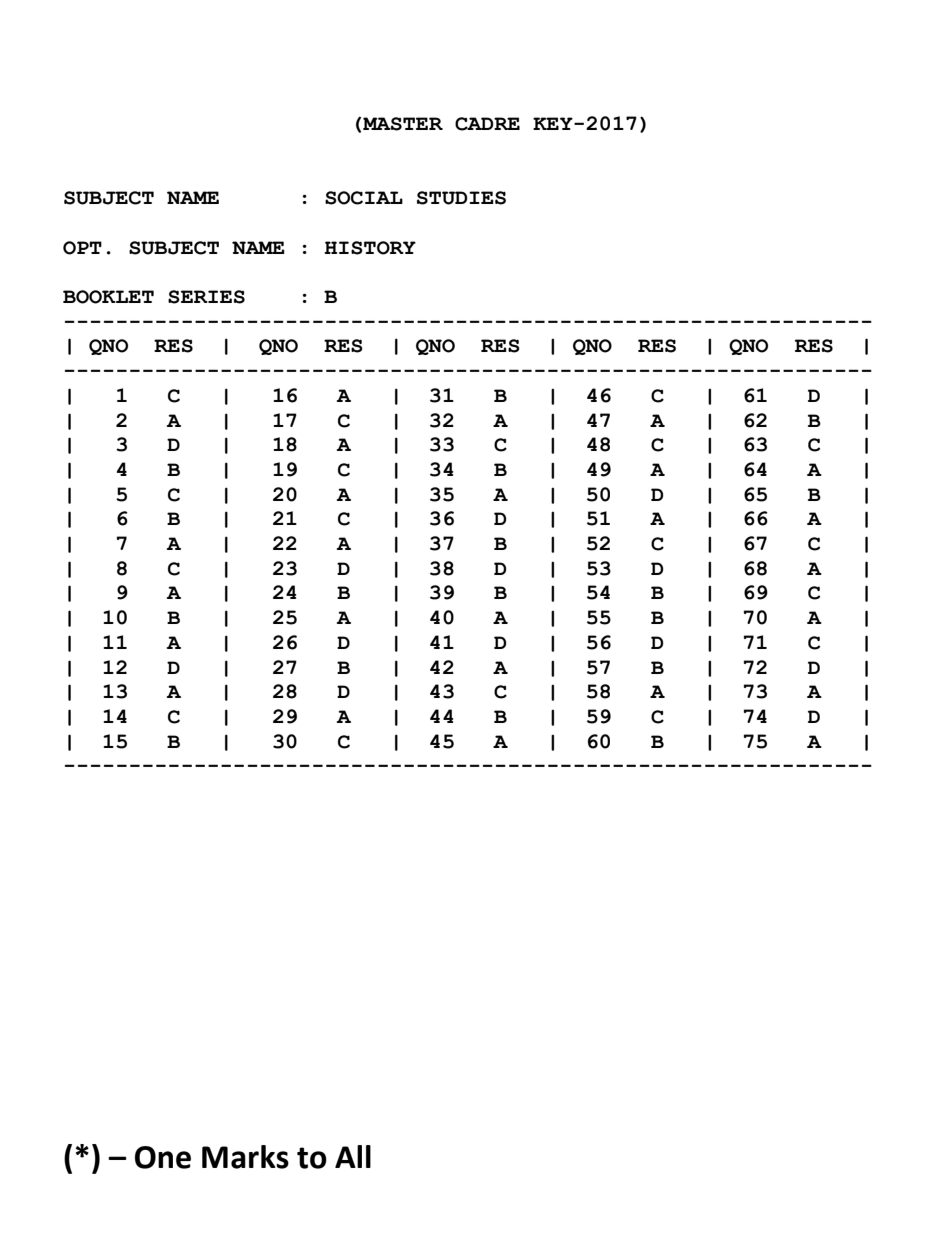 The height and width of the screenshot is (1233, 952). What do you see at coordinates (245, 1157) in the screenshot?
I see `Marks` at bounding box center [245, 1157].
